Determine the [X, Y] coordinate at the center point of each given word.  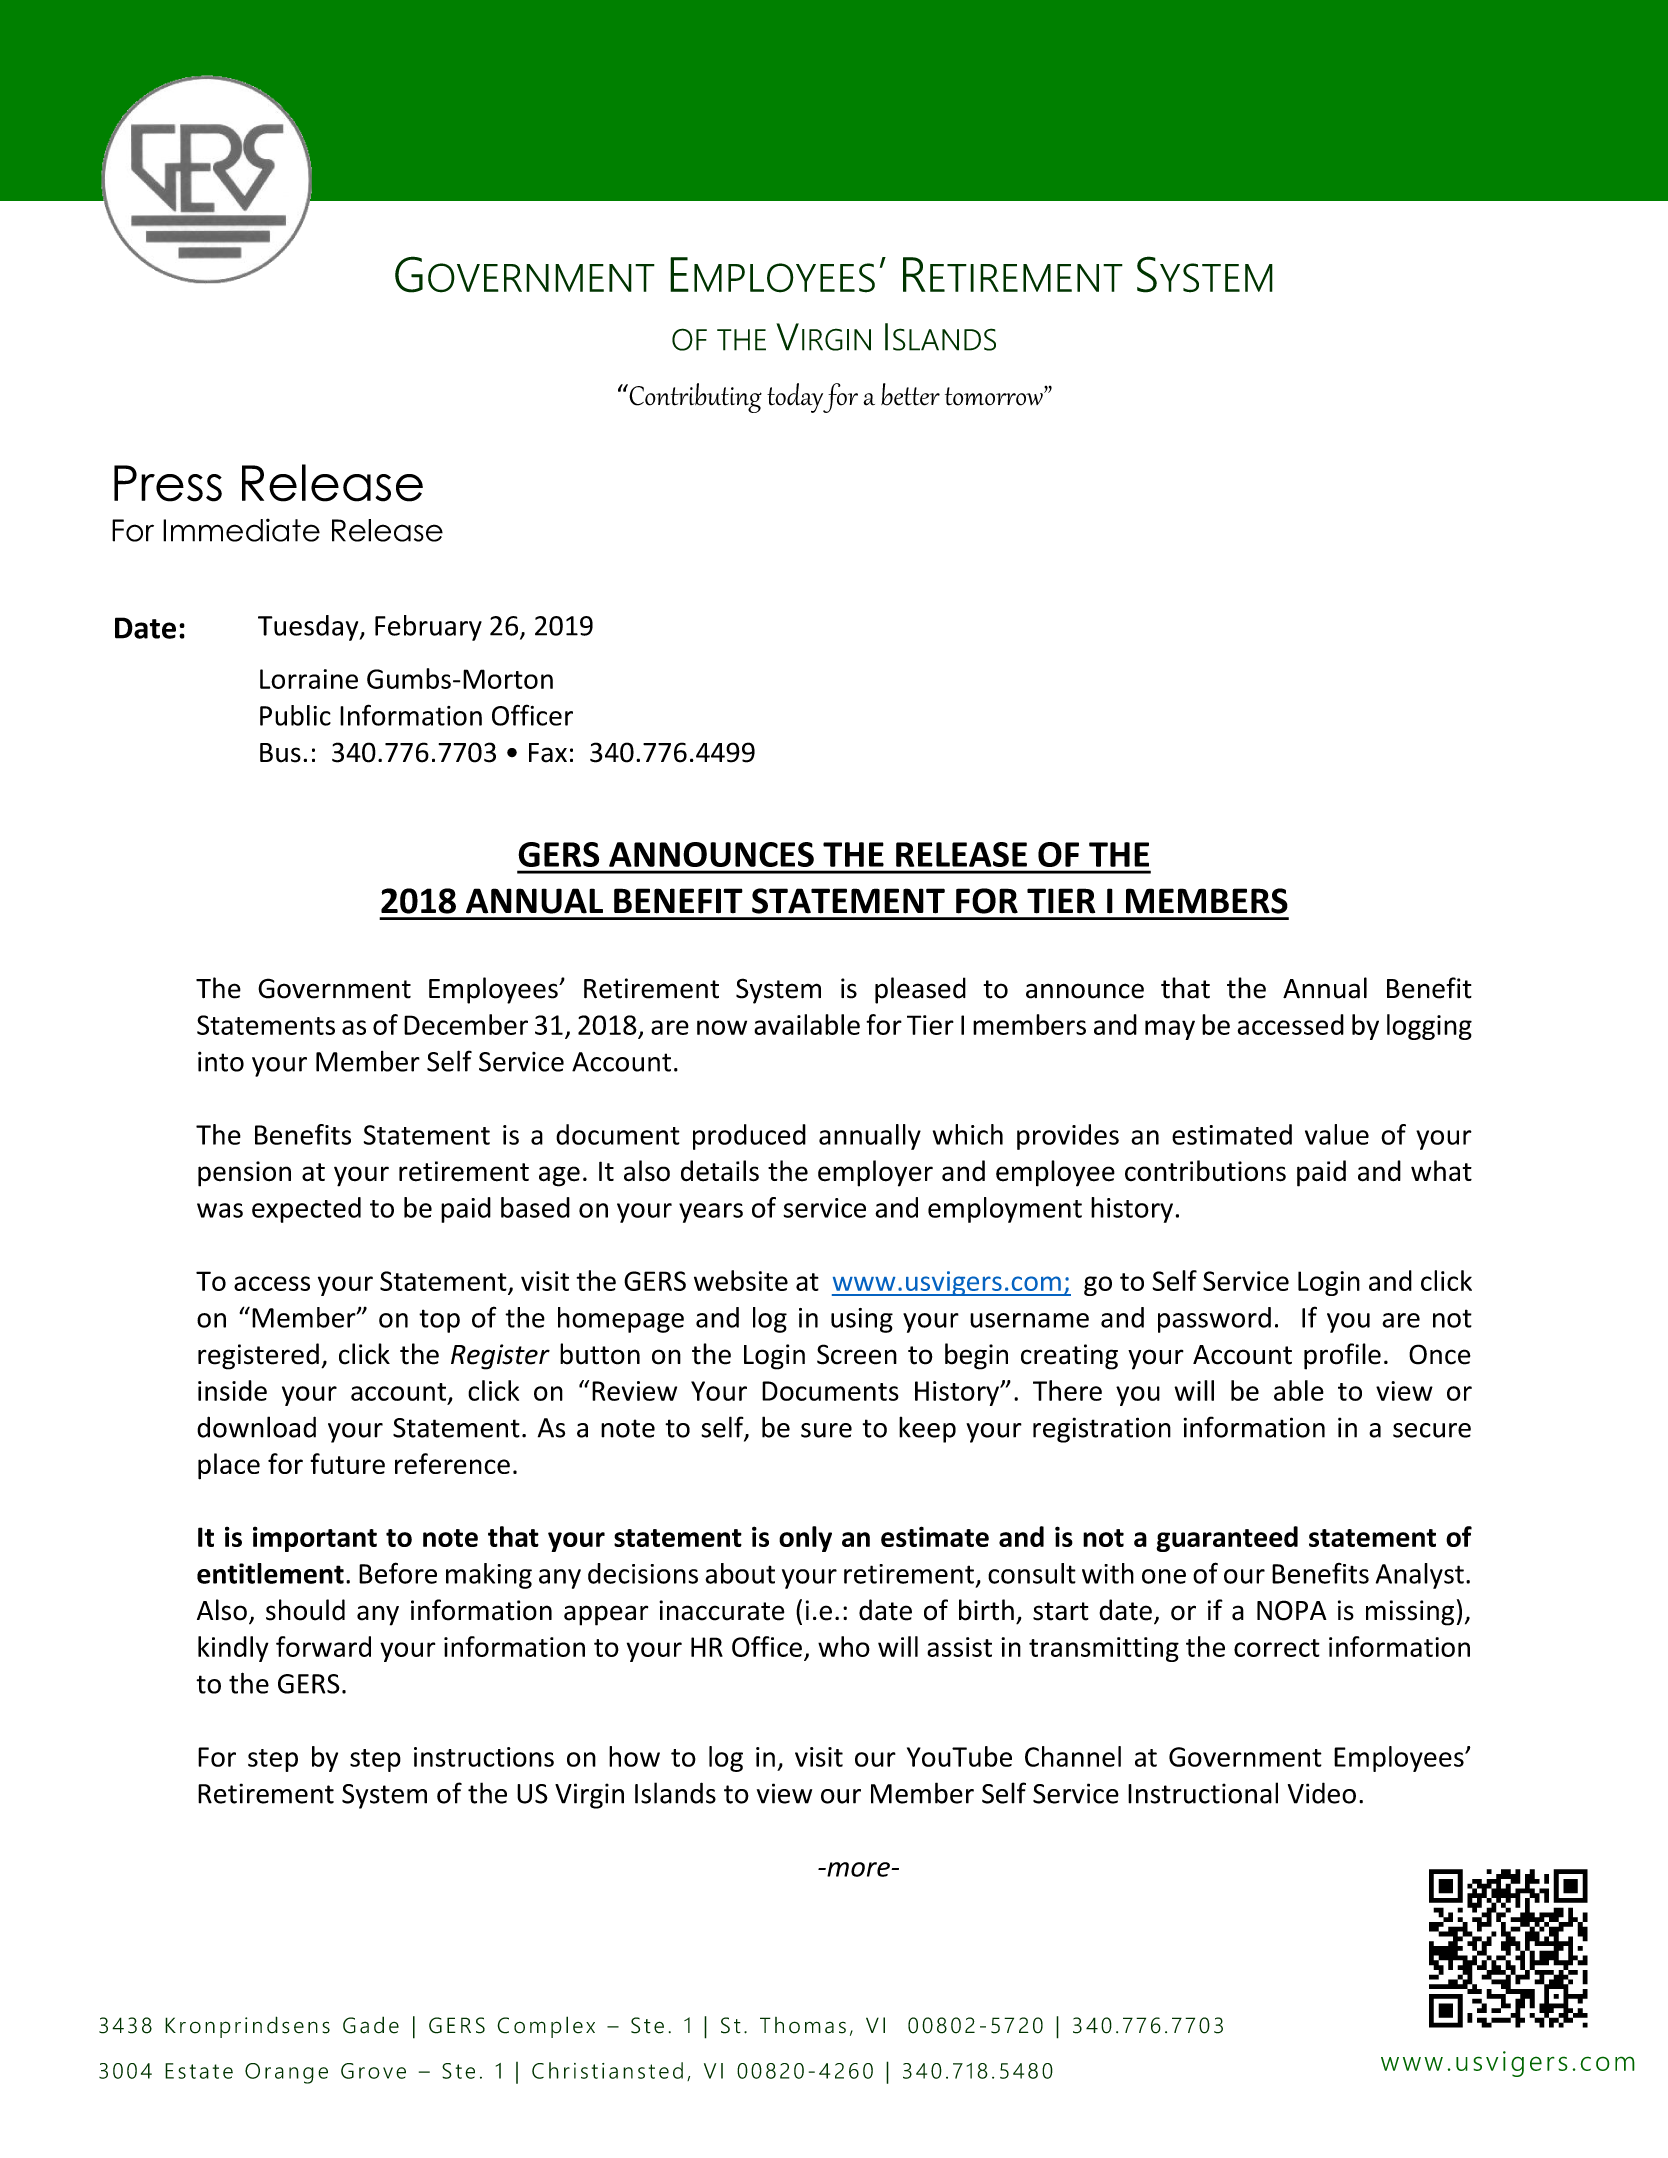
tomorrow [995, 396]
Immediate [241, 530]
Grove [373, 2071]
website [741, 1280]
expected [306, 1210]
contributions [1205, 1171]
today [795, 398]
